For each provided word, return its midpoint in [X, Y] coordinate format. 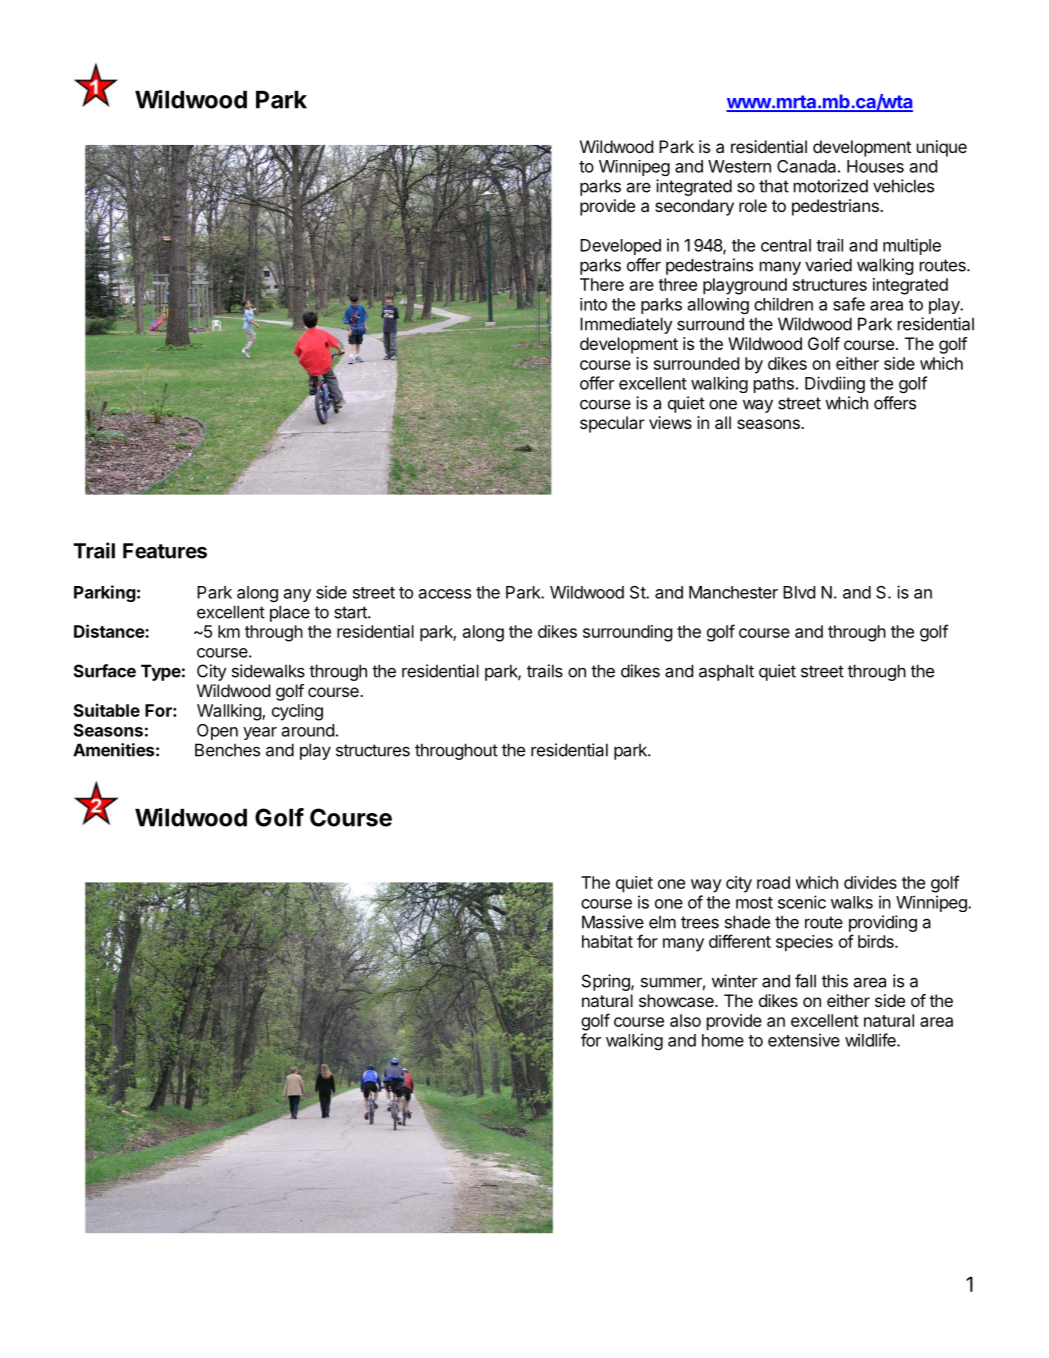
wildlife [871, 1040]
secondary [694, 207]
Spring [607, 982]
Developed [620, 247]
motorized [831, 186]
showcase [677, 1000]
